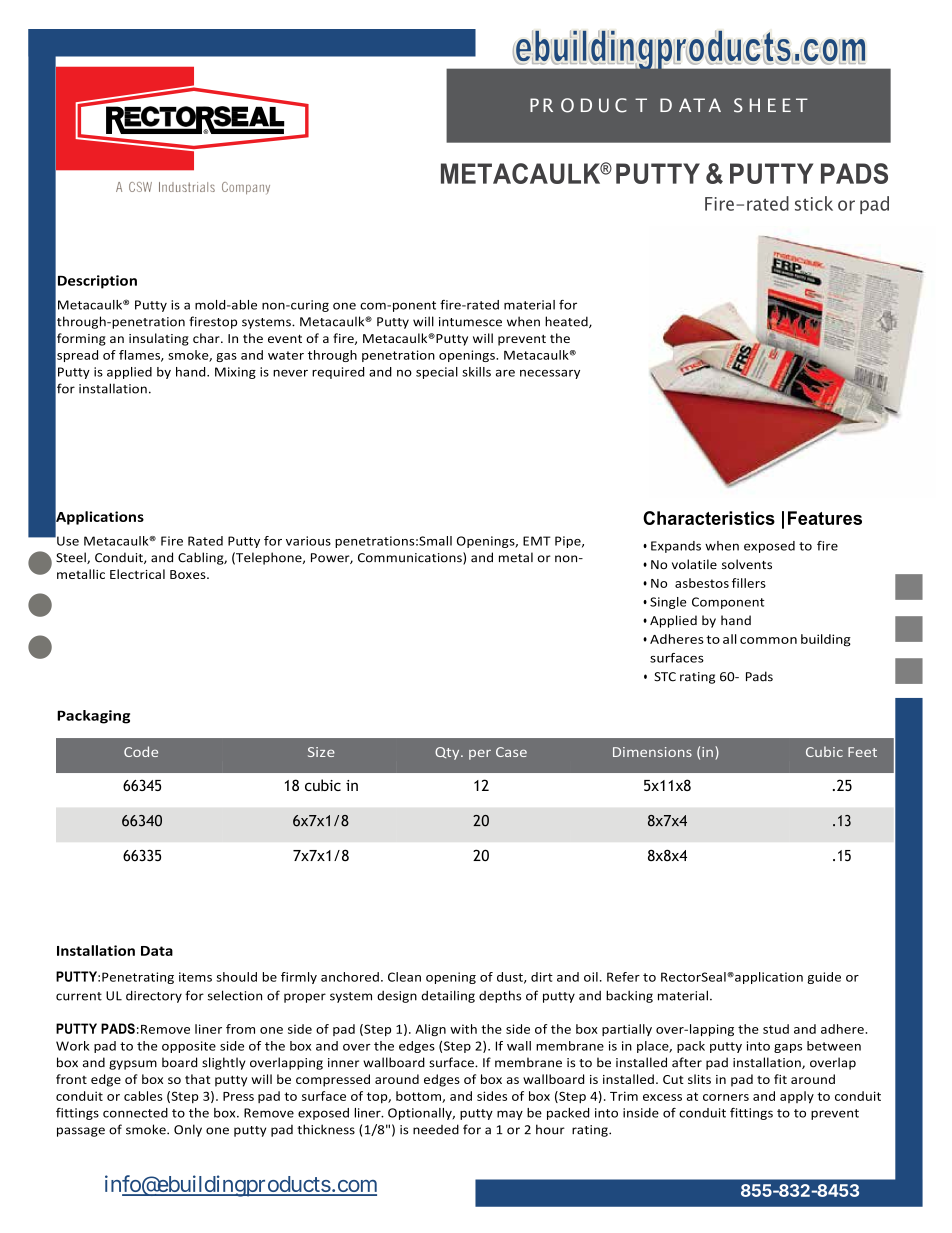  Describe the element at coordinates (768, 640) in the document. I see `common` at that location.
